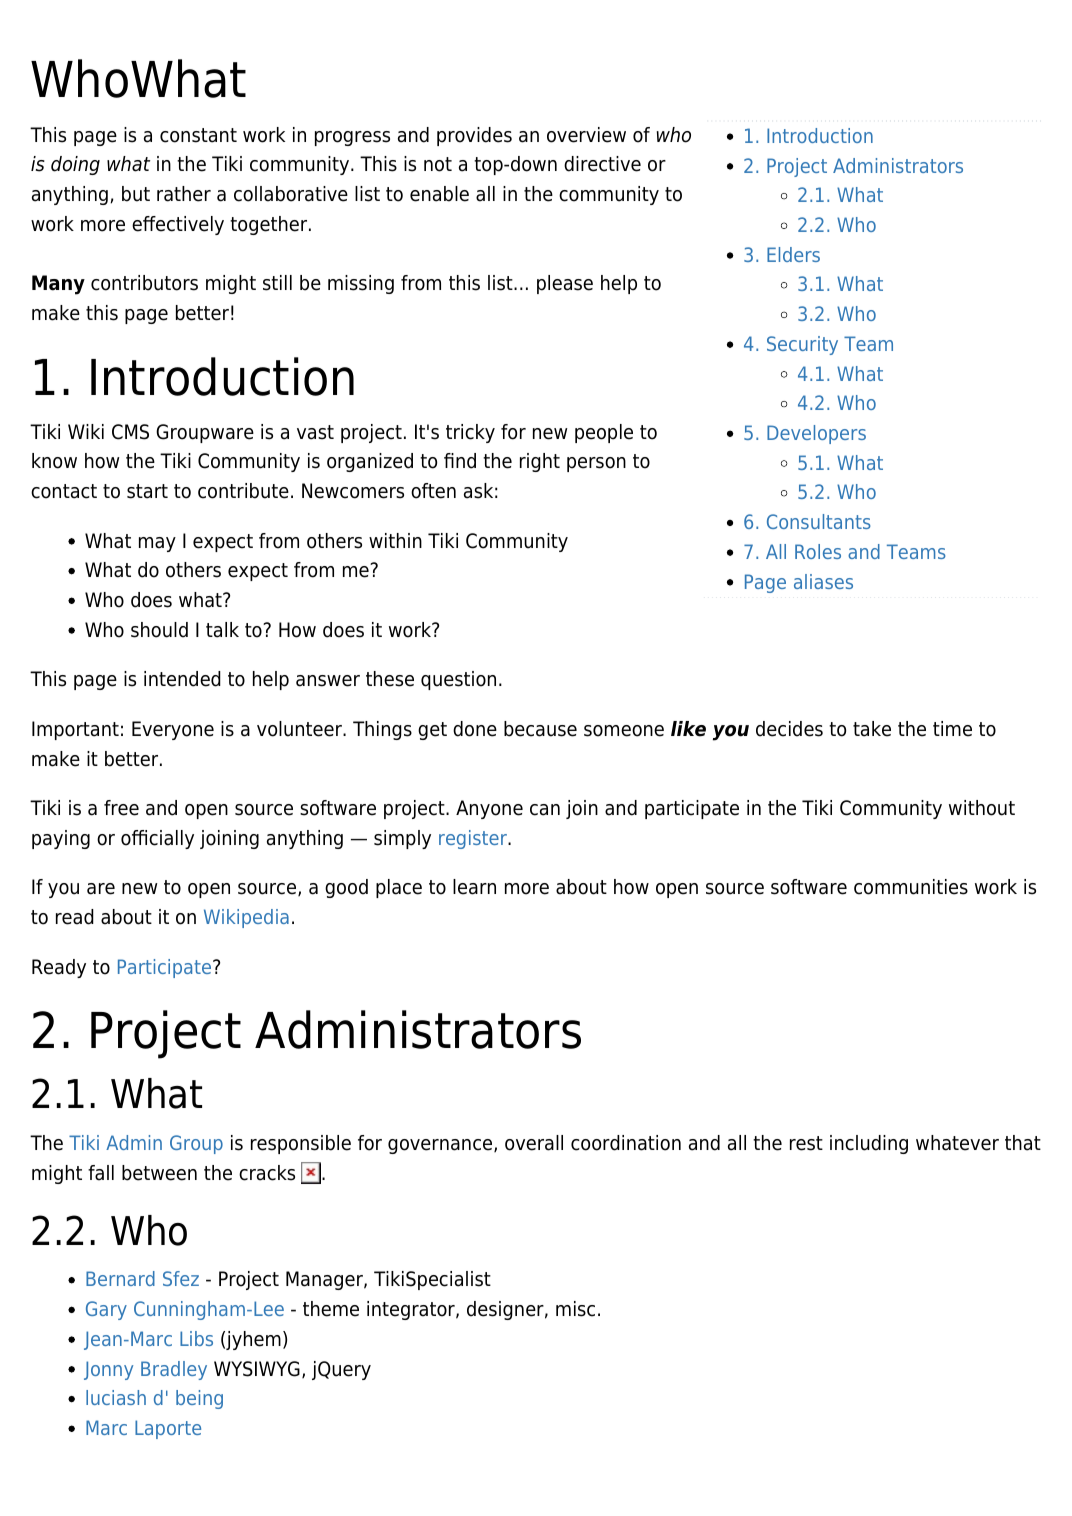 The height and width of the document is (1516, 1072). Describe the element at coordinates (147, 491) in the document. I see `start` at that location.
